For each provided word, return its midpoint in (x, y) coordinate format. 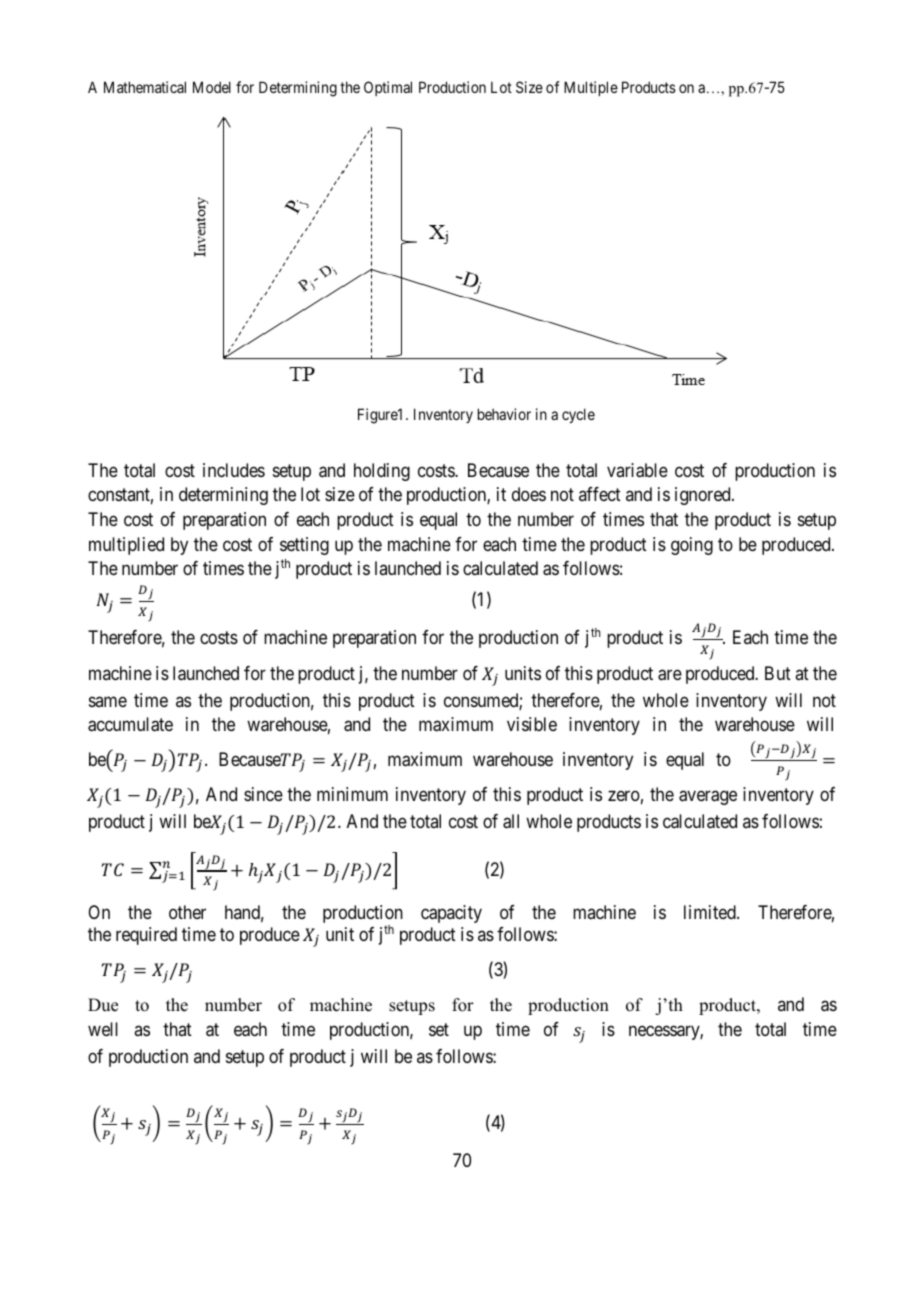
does (529, 494)
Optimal (388, 88)
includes (234, 470)
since (263, 794)
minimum (352, 794)
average (708, 797)
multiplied (126, 546)
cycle (578, 415)
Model (212, 87)
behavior (504, 414)
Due (103, 1005)
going (692, 546)
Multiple (591, 88)
